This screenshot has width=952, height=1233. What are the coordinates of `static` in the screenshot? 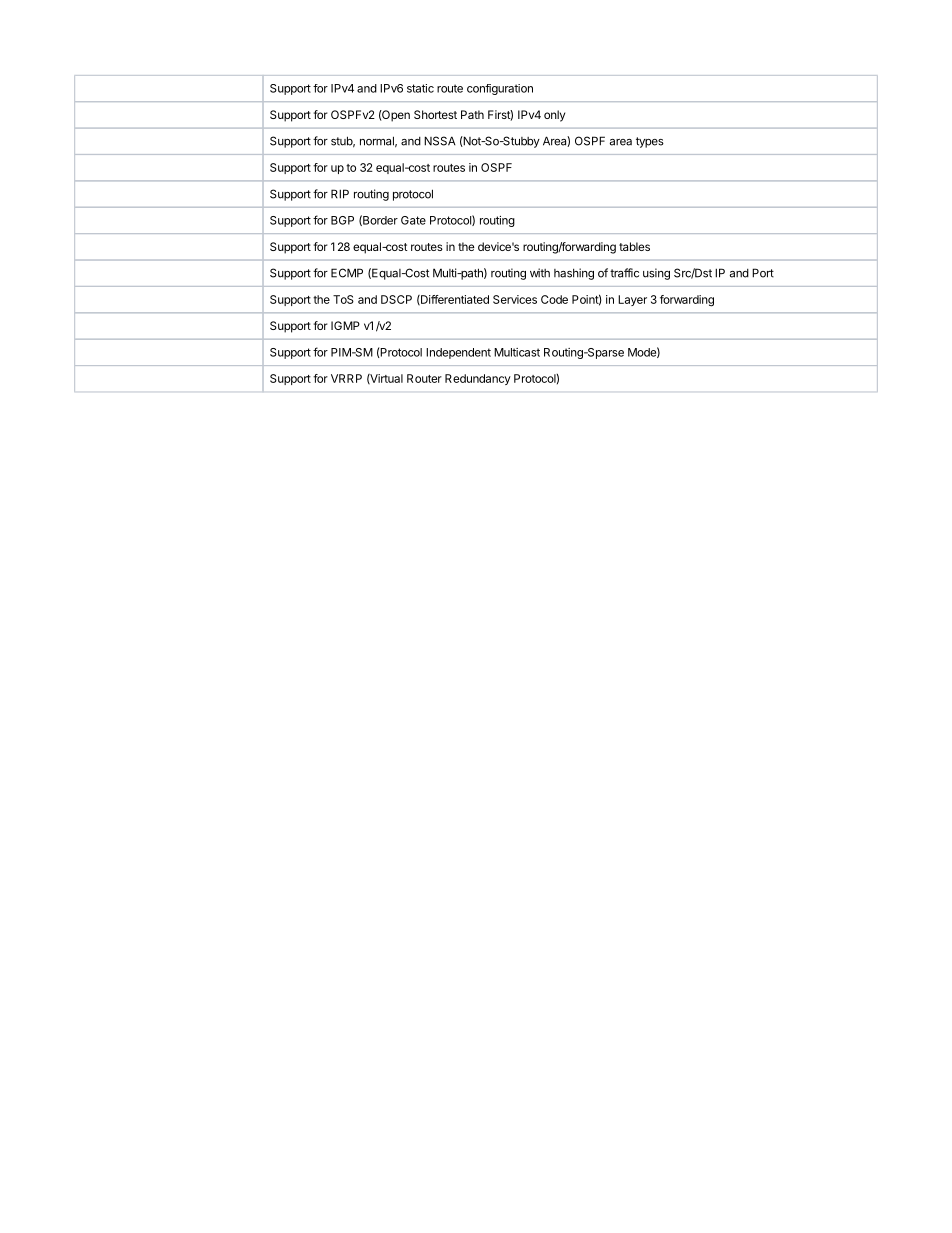 It's located at (420, 88).
